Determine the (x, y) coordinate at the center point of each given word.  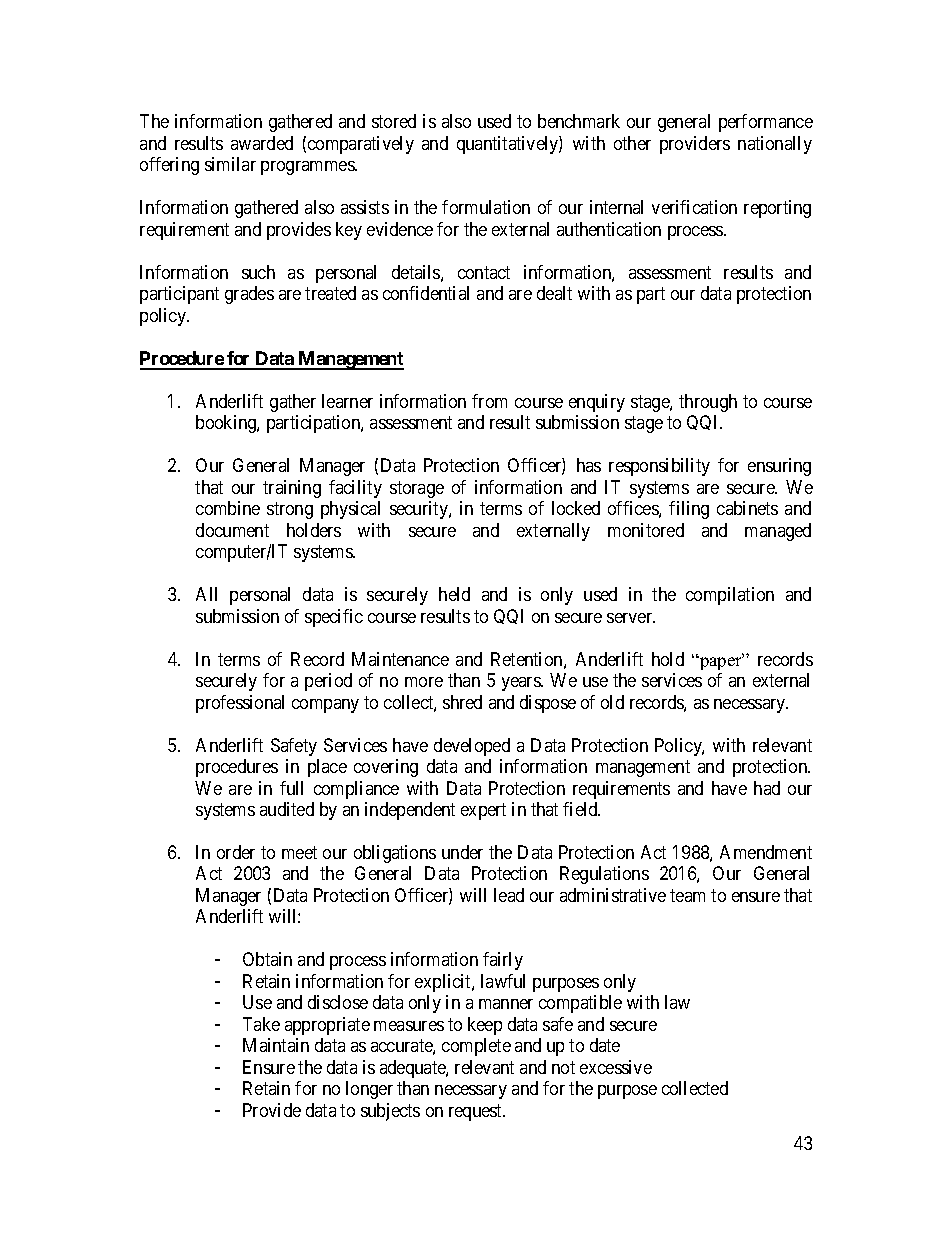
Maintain (276, 1045)
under (462, 852)
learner (347, 401)
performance (766, 123)
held (454, 594)
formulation (486, 207)
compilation (730, 596)
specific (334, 618)
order (236, 852)
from (489, 401)
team (687, 895)
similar (230, 164)
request (477, 1112)
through (708, 403)
